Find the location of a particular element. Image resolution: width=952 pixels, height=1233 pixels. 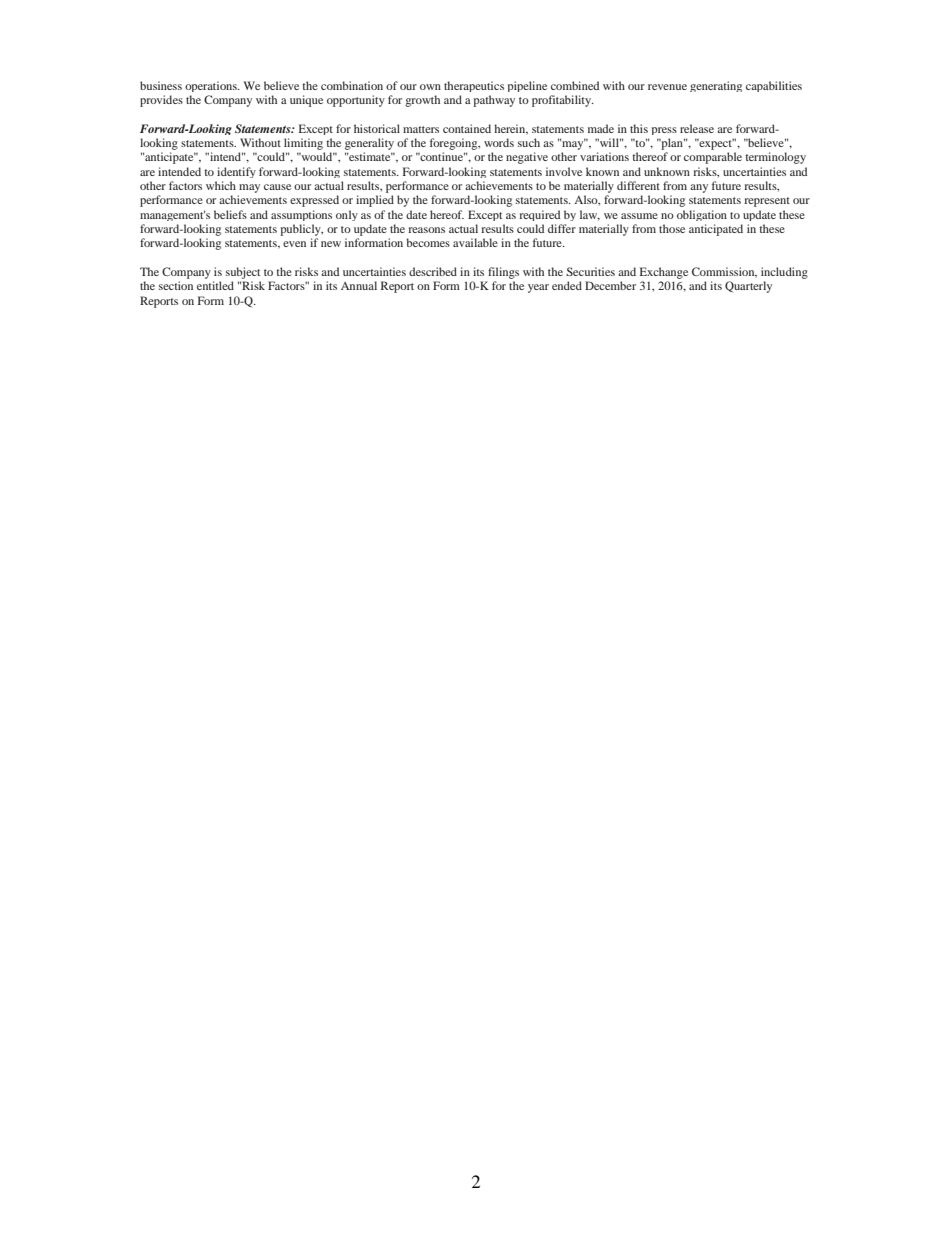

release is located at coordinates (697, 128).
